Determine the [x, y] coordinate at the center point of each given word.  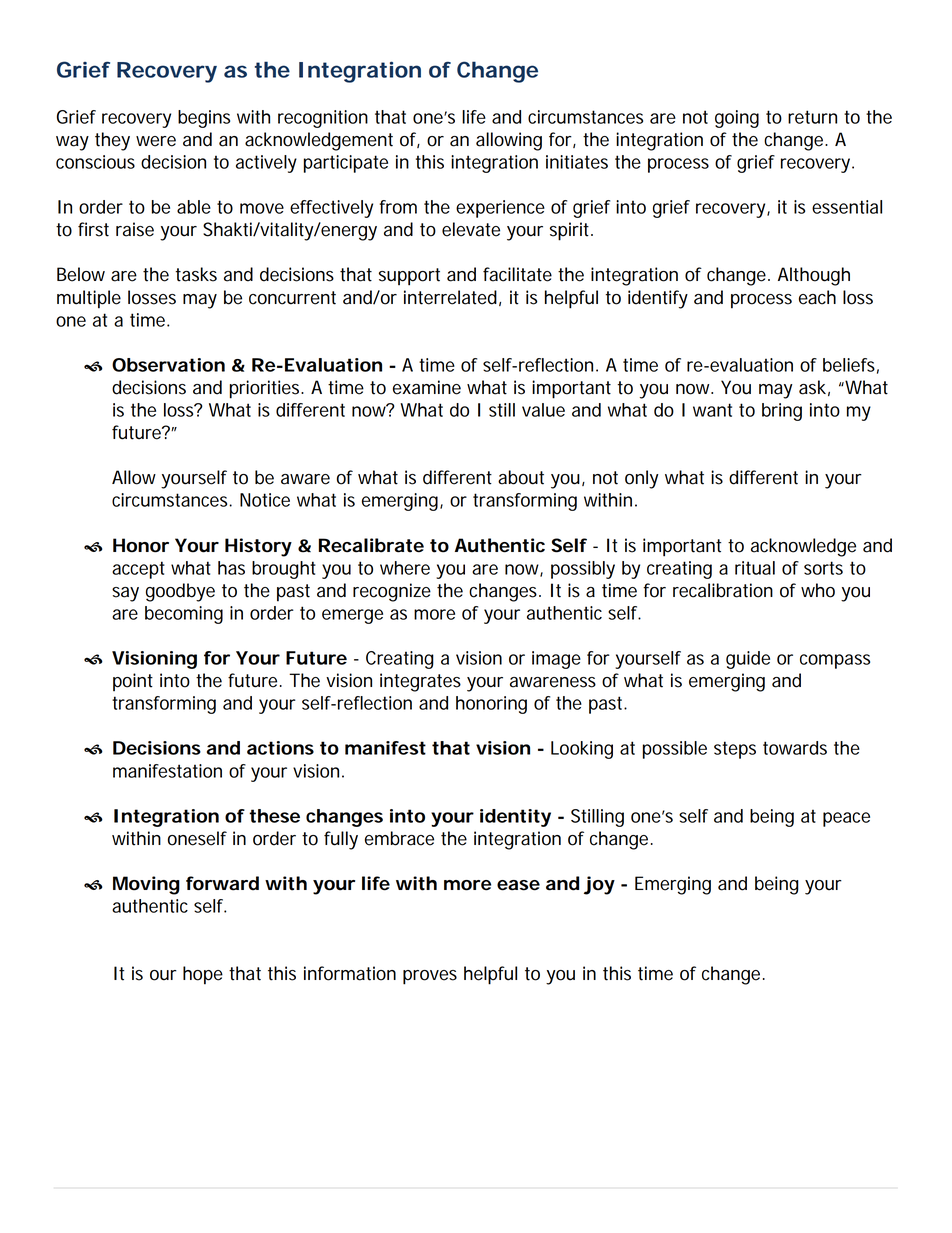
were [156, 141]
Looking [582, 750]
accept [138, 570]
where [405, 568]
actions [280, 748]
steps [735, 750]
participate [346, 164]
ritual [755, 568]
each [817, 297]
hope [203, 975]
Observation [168, 365]
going [737, 119]
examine [427, 387]
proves [430, 977]
